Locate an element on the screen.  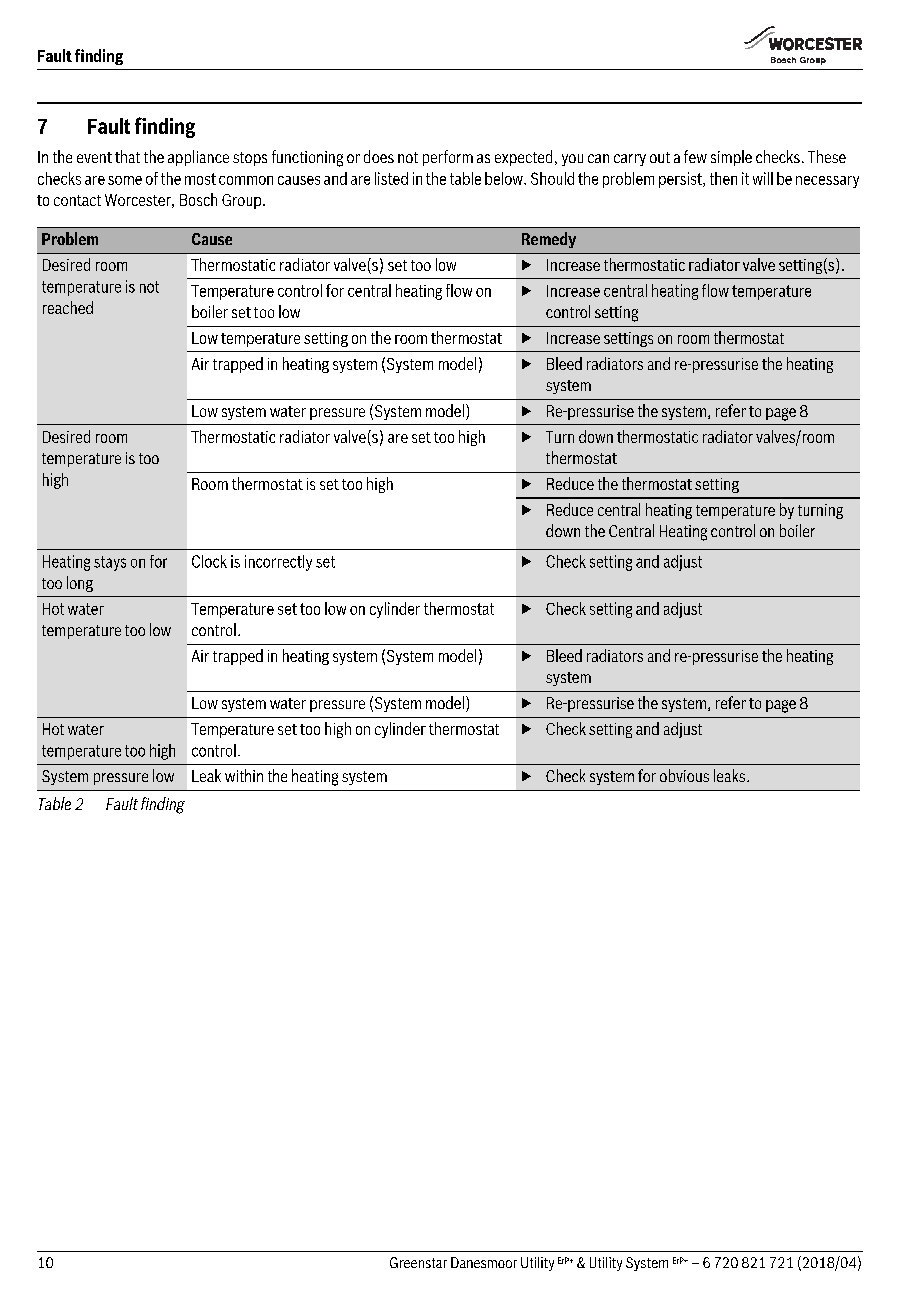
obvious is located at coordinates (684, 775).
